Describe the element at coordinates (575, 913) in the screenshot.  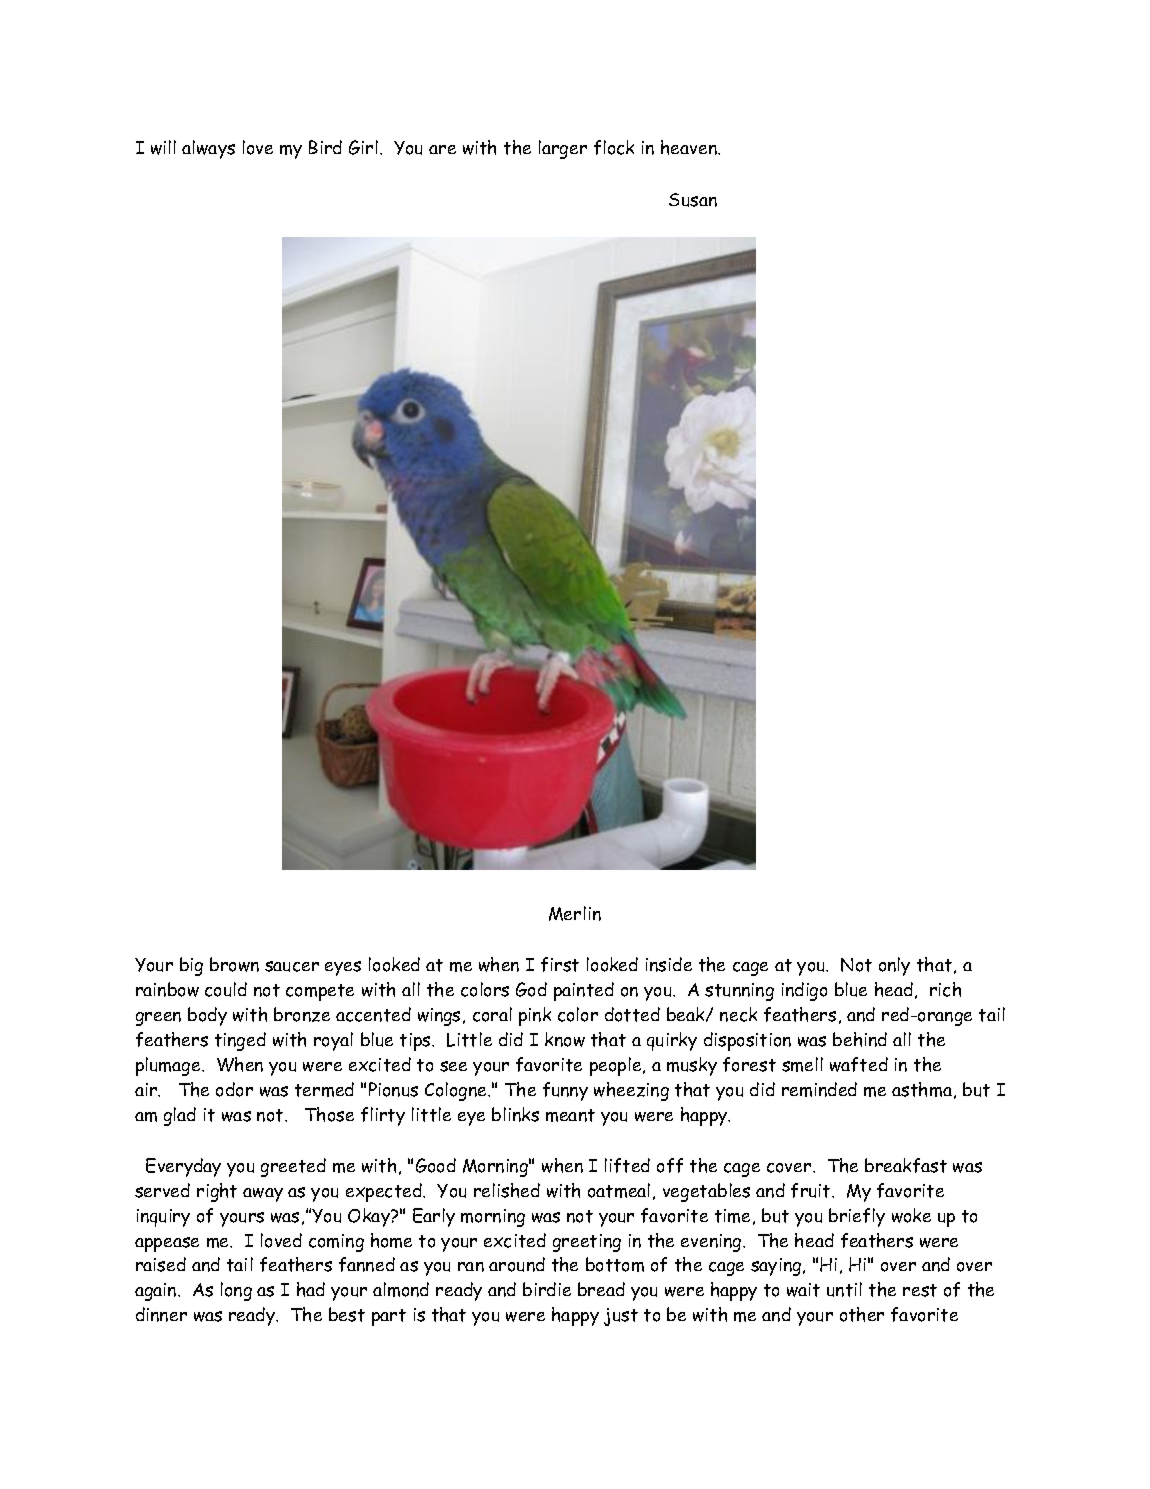
I see `Merlin` at that location.
